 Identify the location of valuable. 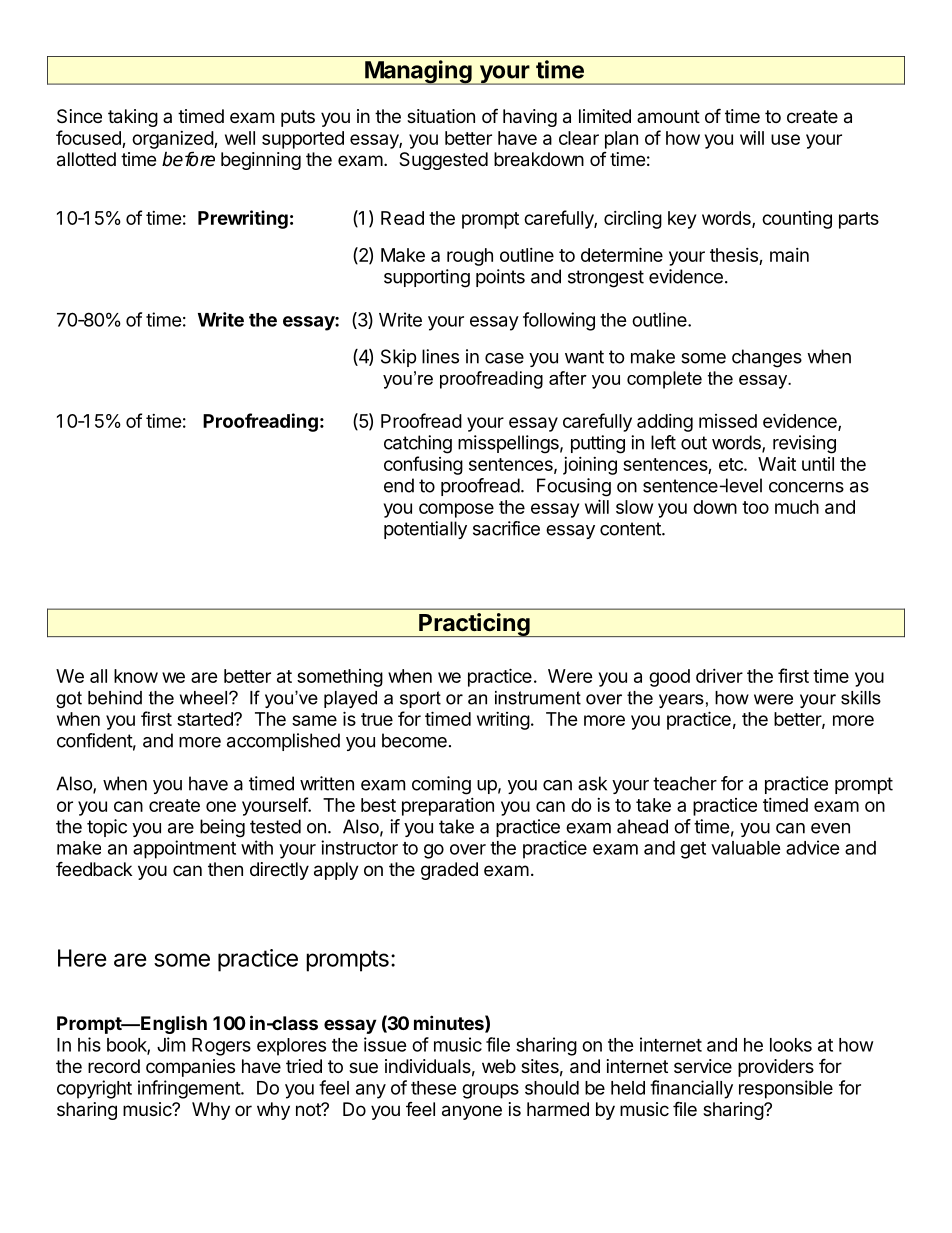
(746, 848).
